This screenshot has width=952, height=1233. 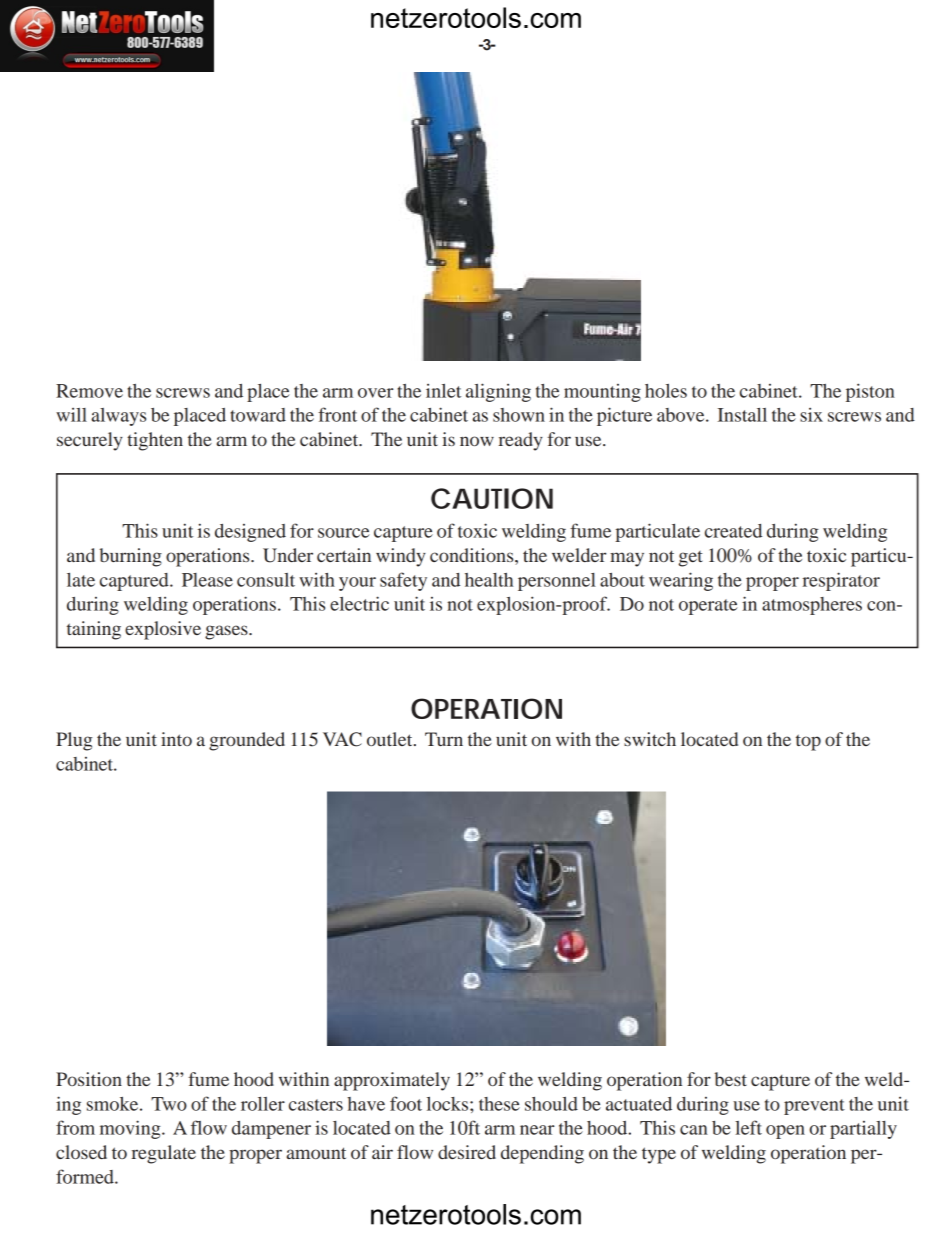 I want to click on moving, so click(x=131, y=1129).
